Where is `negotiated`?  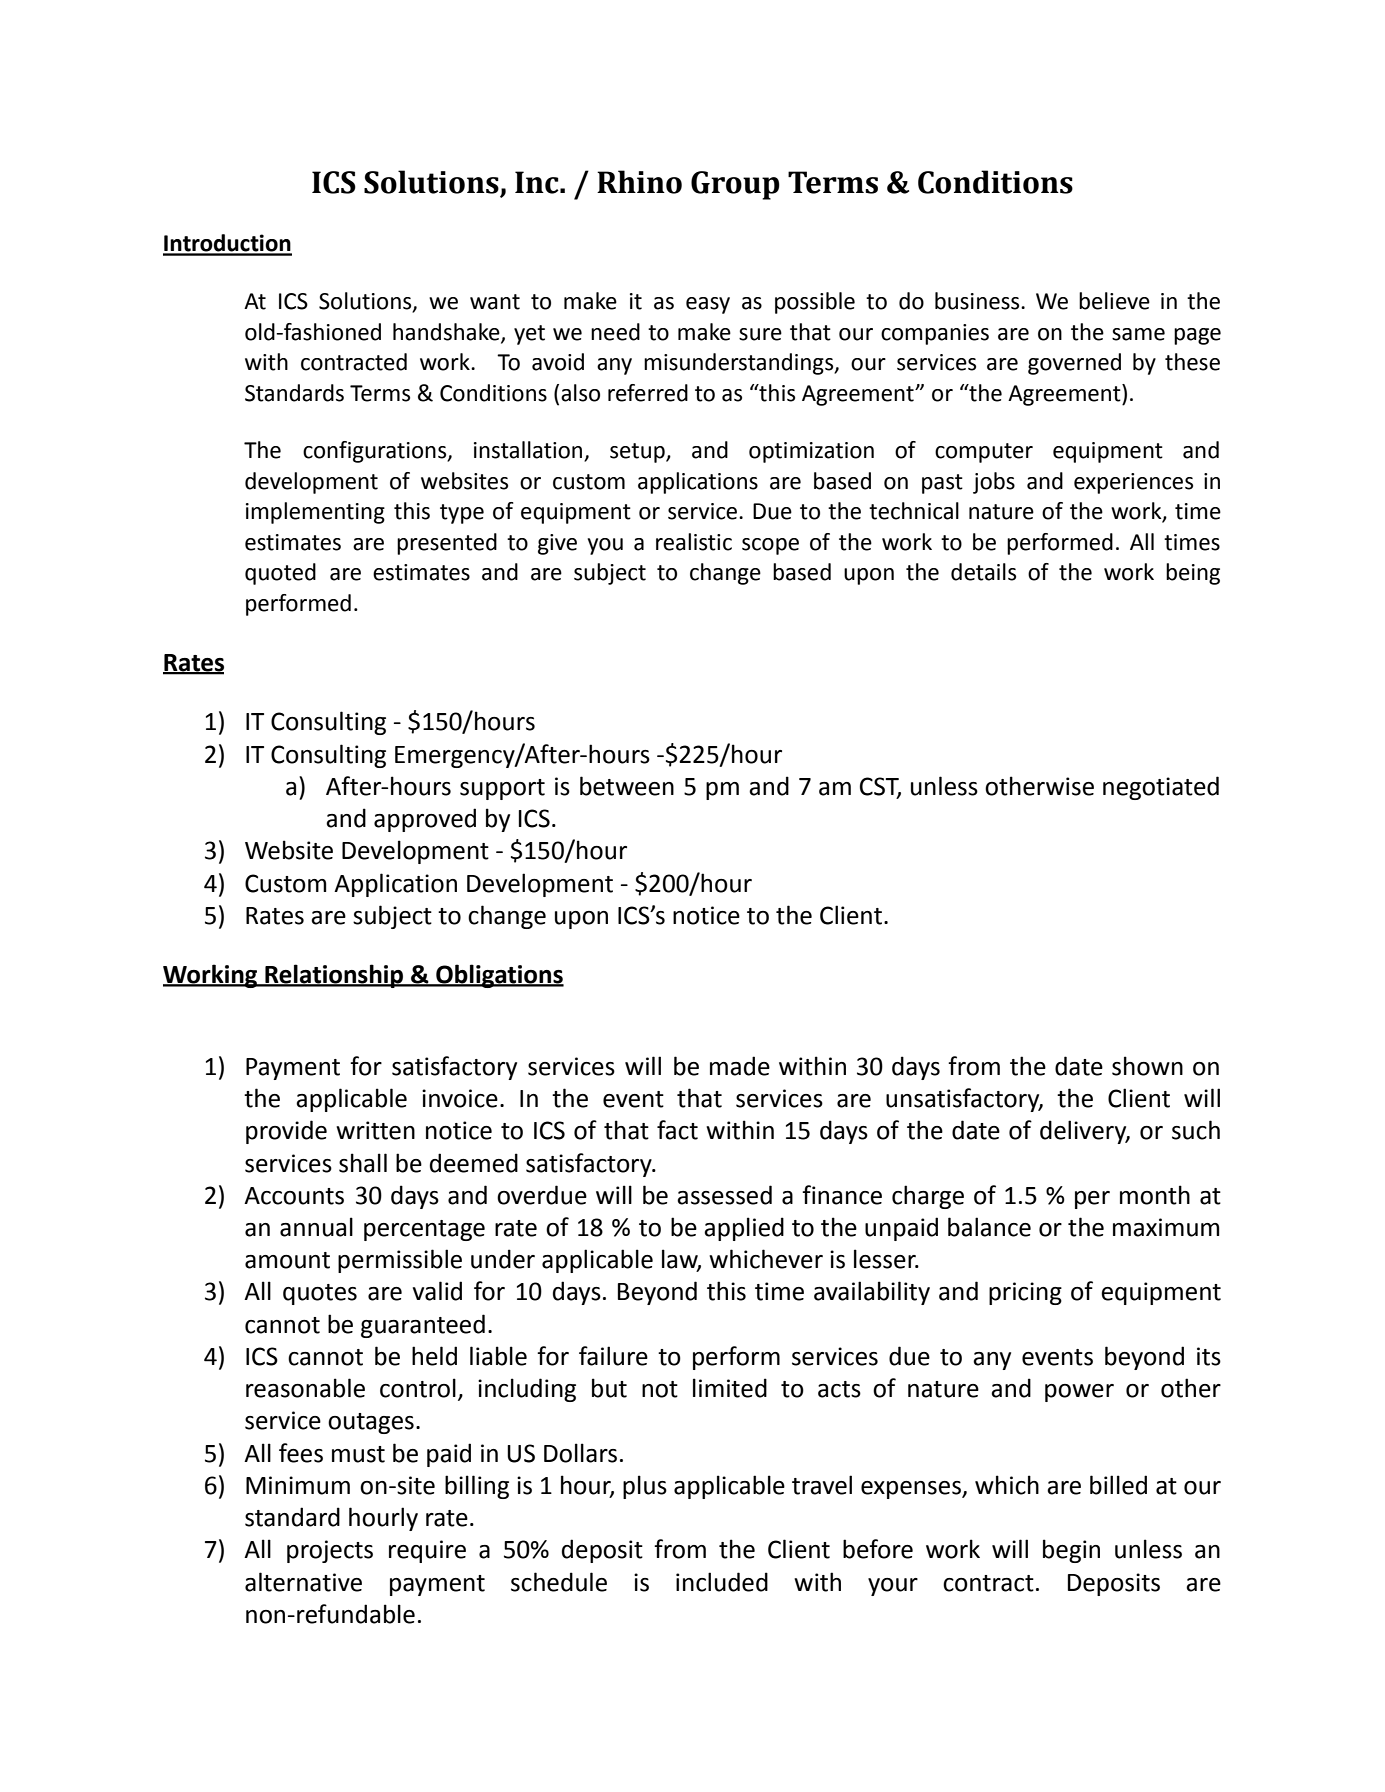
negotiated is located at coordinates (1161, 788).
